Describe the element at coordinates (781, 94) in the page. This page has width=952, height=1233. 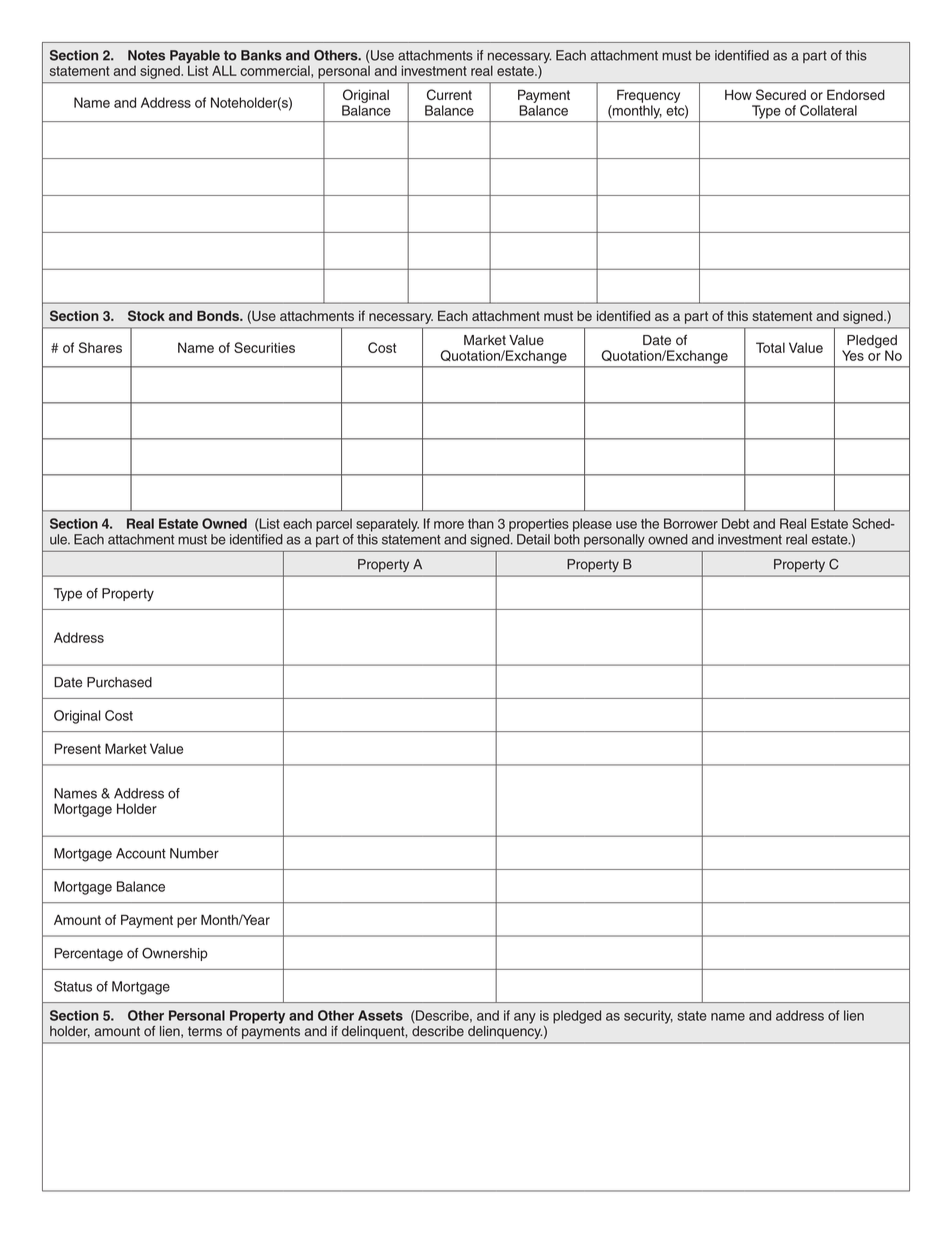
I see `Secured` at that location.
